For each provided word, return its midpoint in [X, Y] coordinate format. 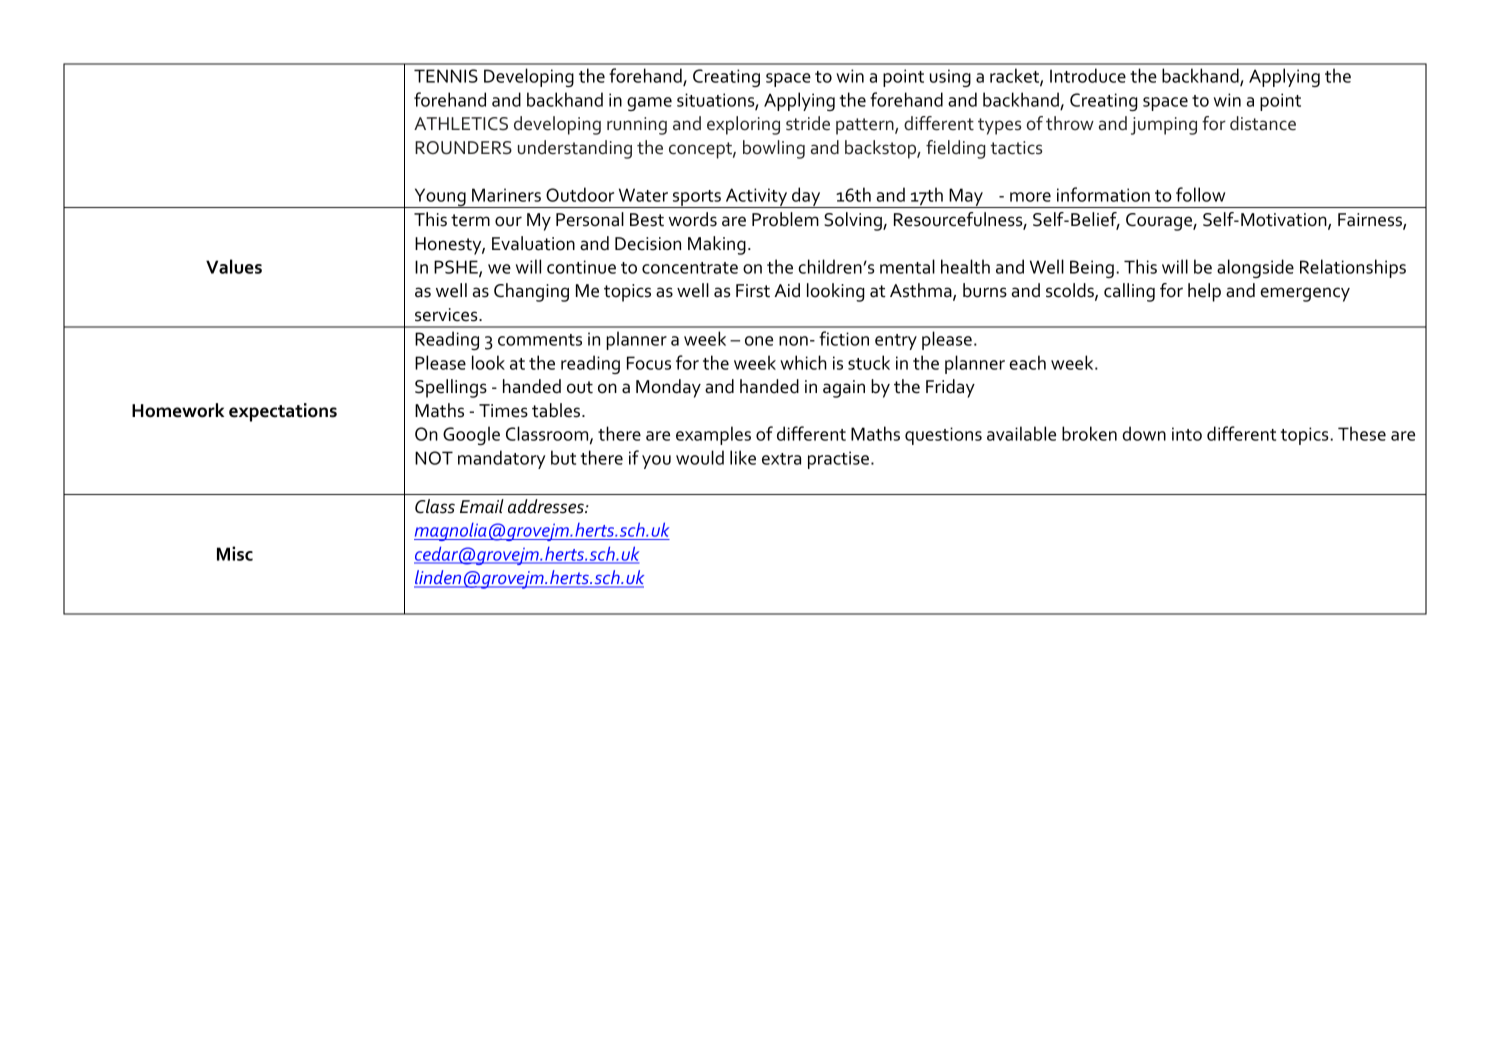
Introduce [1088, 75]
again [844, 389]
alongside [1255, 268]
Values [234, 266]
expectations [283, 412]
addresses [547, 506]
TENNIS [446, 76]
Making [717, 245]
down [1144, 433]
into [1187, 434]
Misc [235, 553]
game [649, 104]
